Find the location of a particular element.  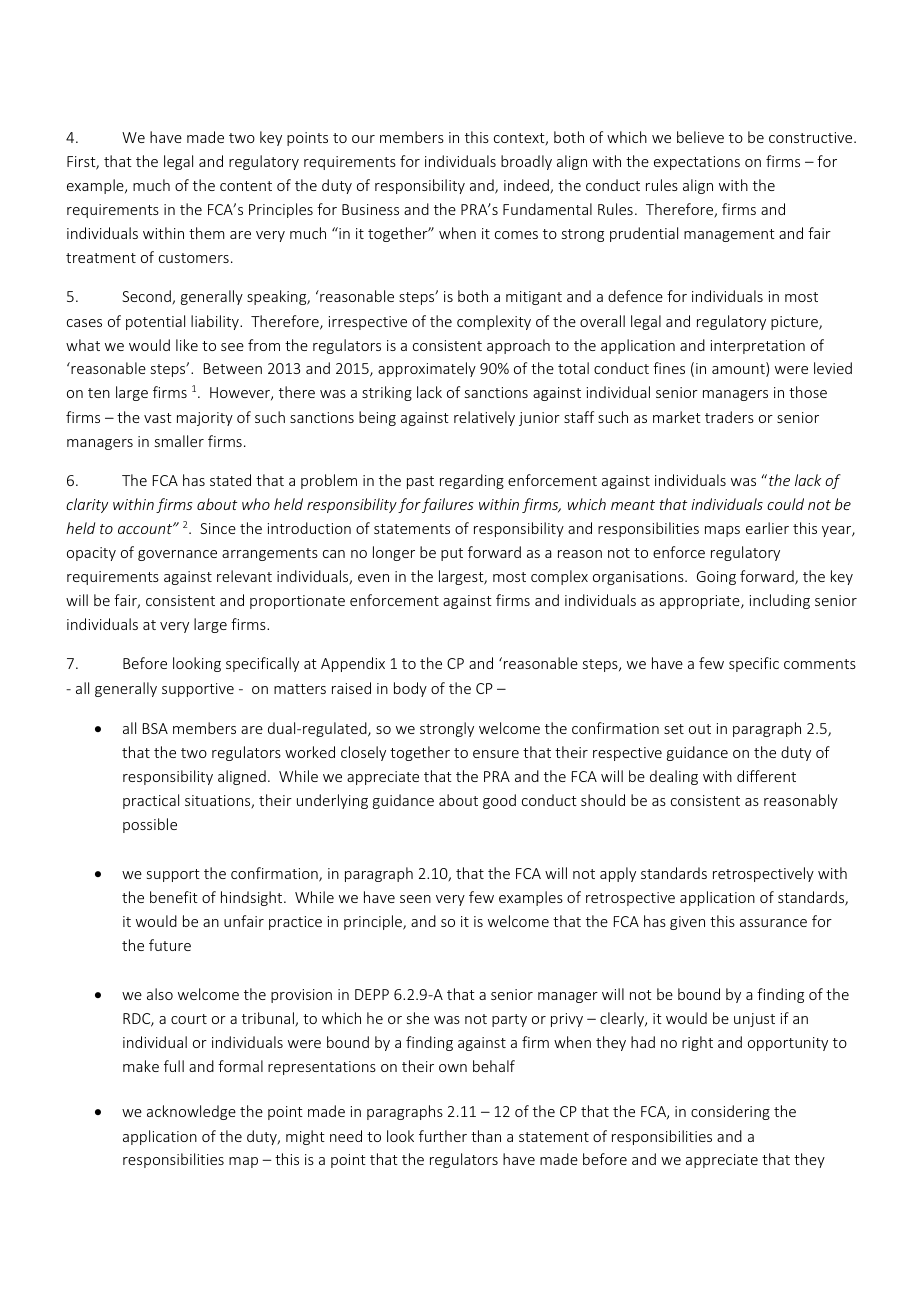

expectations is located at coordinates (697, 163).
